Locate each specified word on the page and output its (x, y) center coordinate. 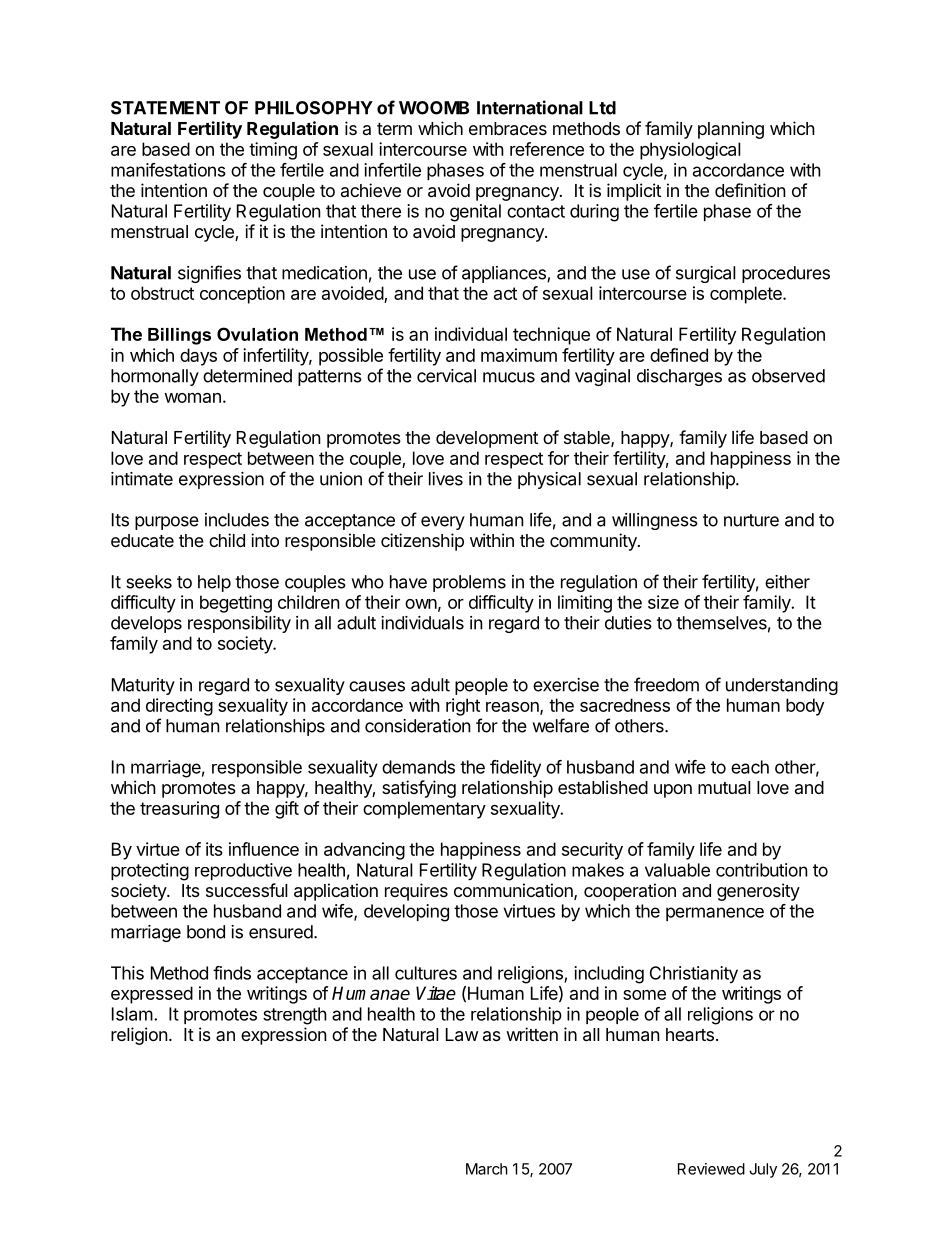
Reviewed (711, 1169)
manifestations (168, 170)
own (421, 604)
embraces (508, 129)
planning (731, 130)
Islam (132, 1014)
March (487, 1169)
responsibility (239, 624)
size (663, 602)
